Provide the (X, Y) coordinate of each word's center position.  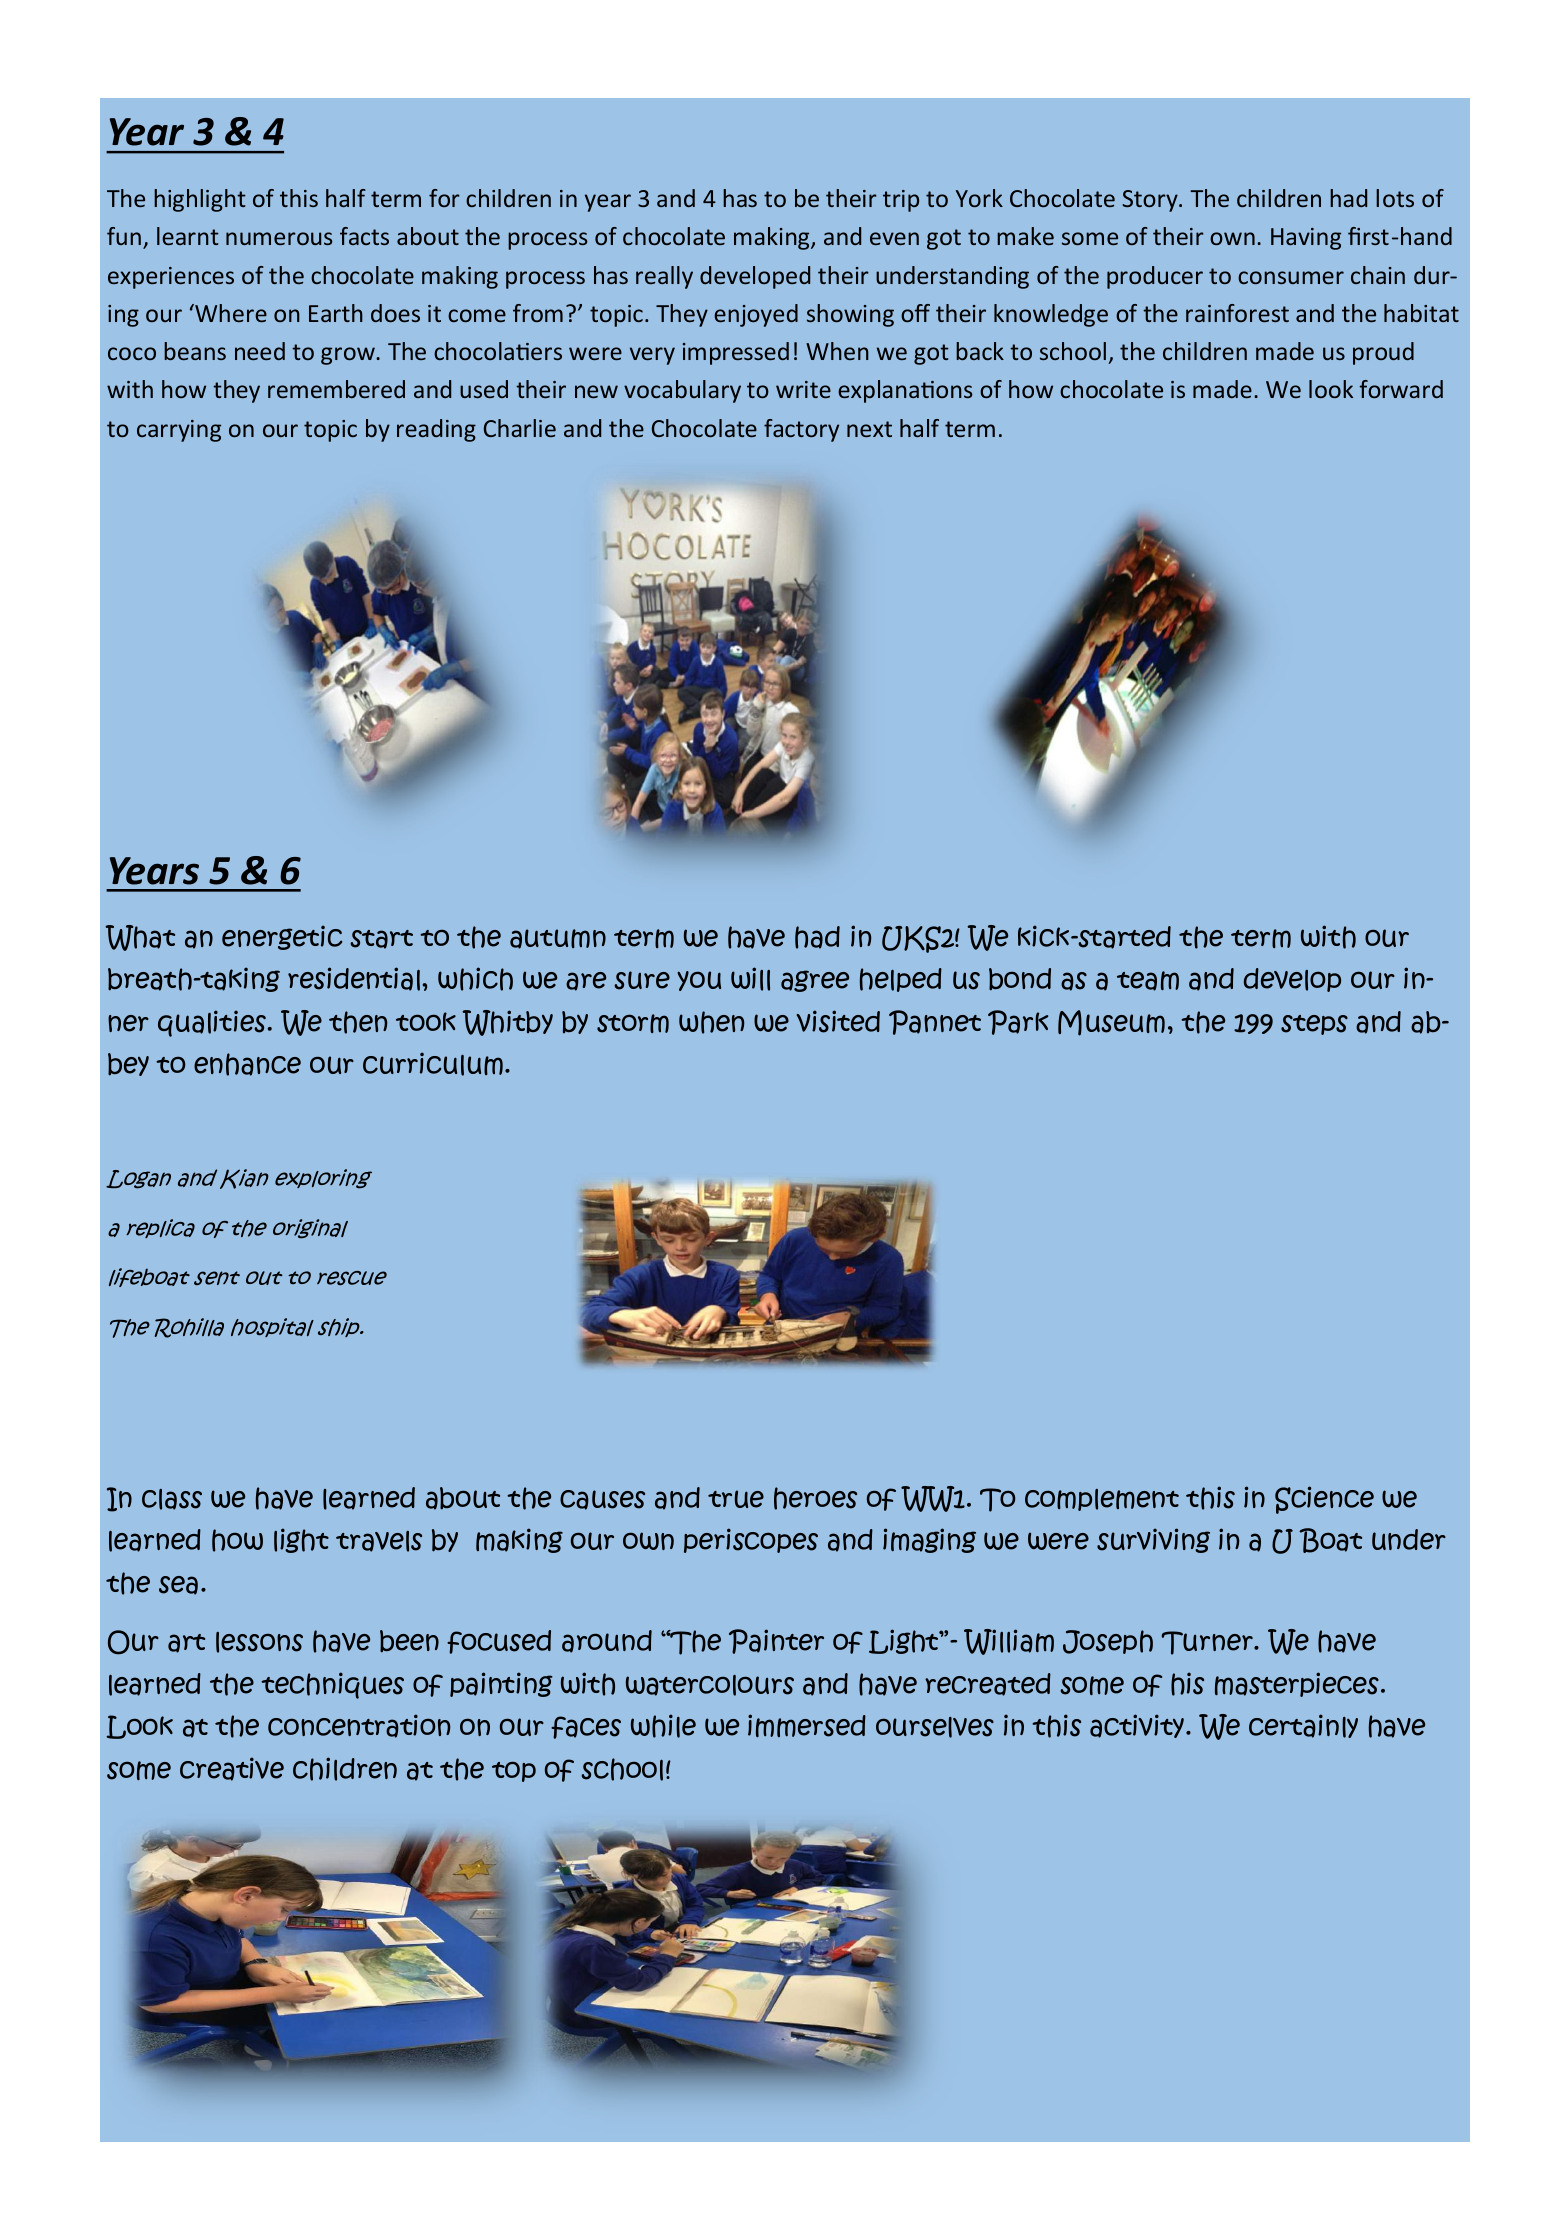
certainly (1303, 1726)
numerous (279, 238)
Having (1306, 239)
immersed (807, 1725)
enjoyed (756, 315)
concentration (359, 1726)
